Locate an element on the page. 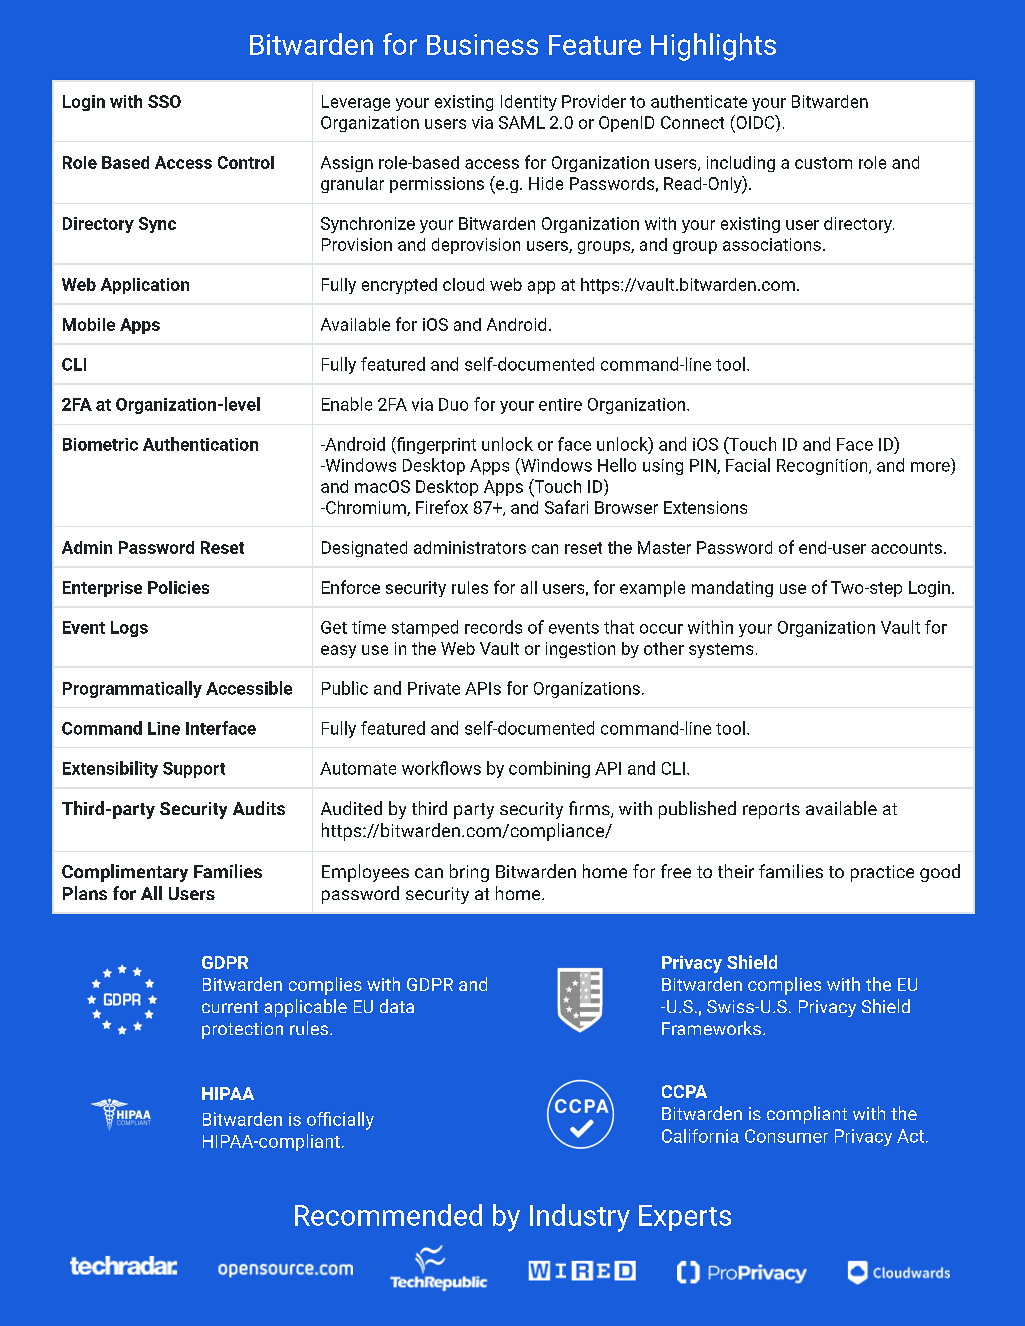  Logs is located at coordinates (129, 629).
